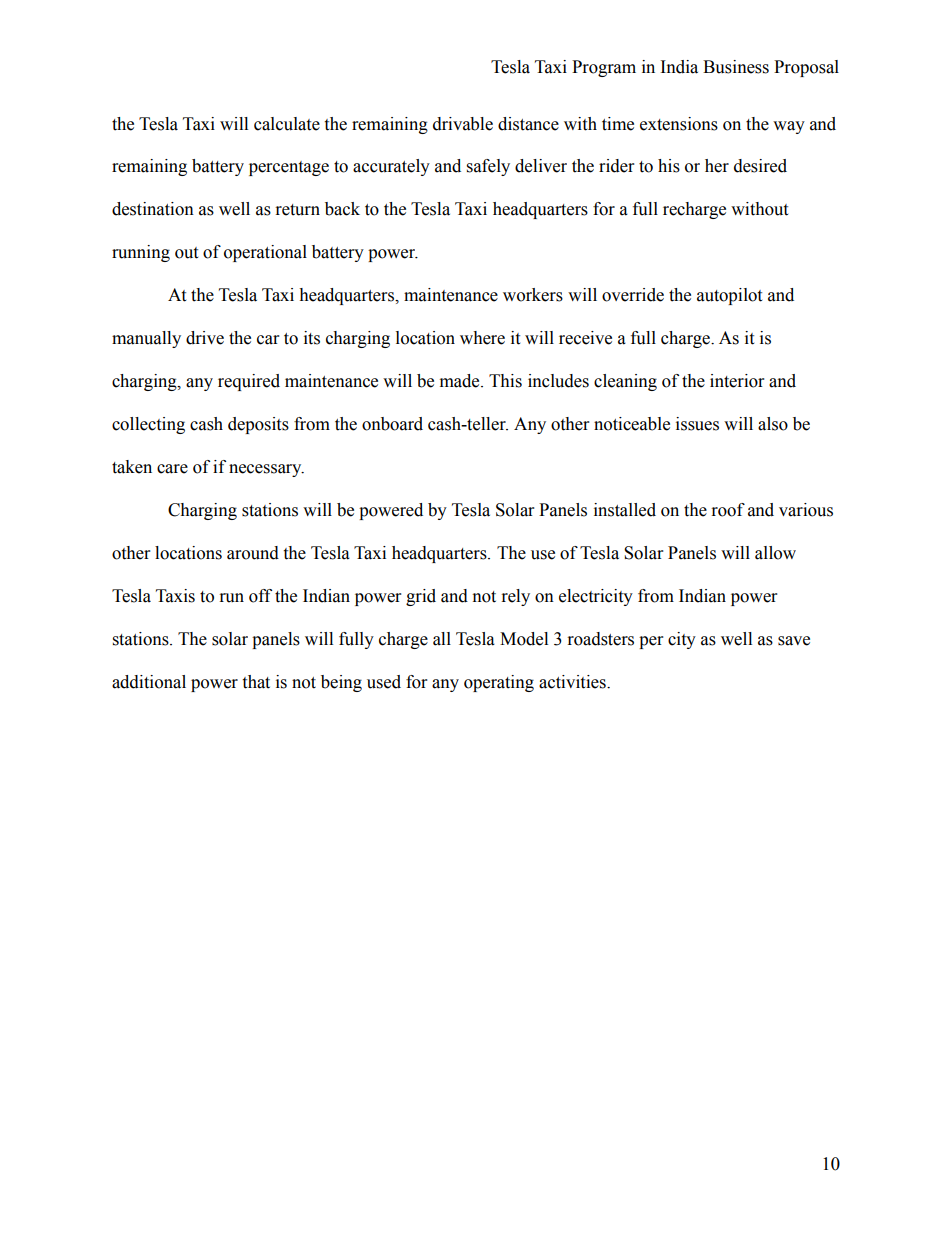  Describe the element at coordinates (249, 382) in the page. I see `required` at that location.
